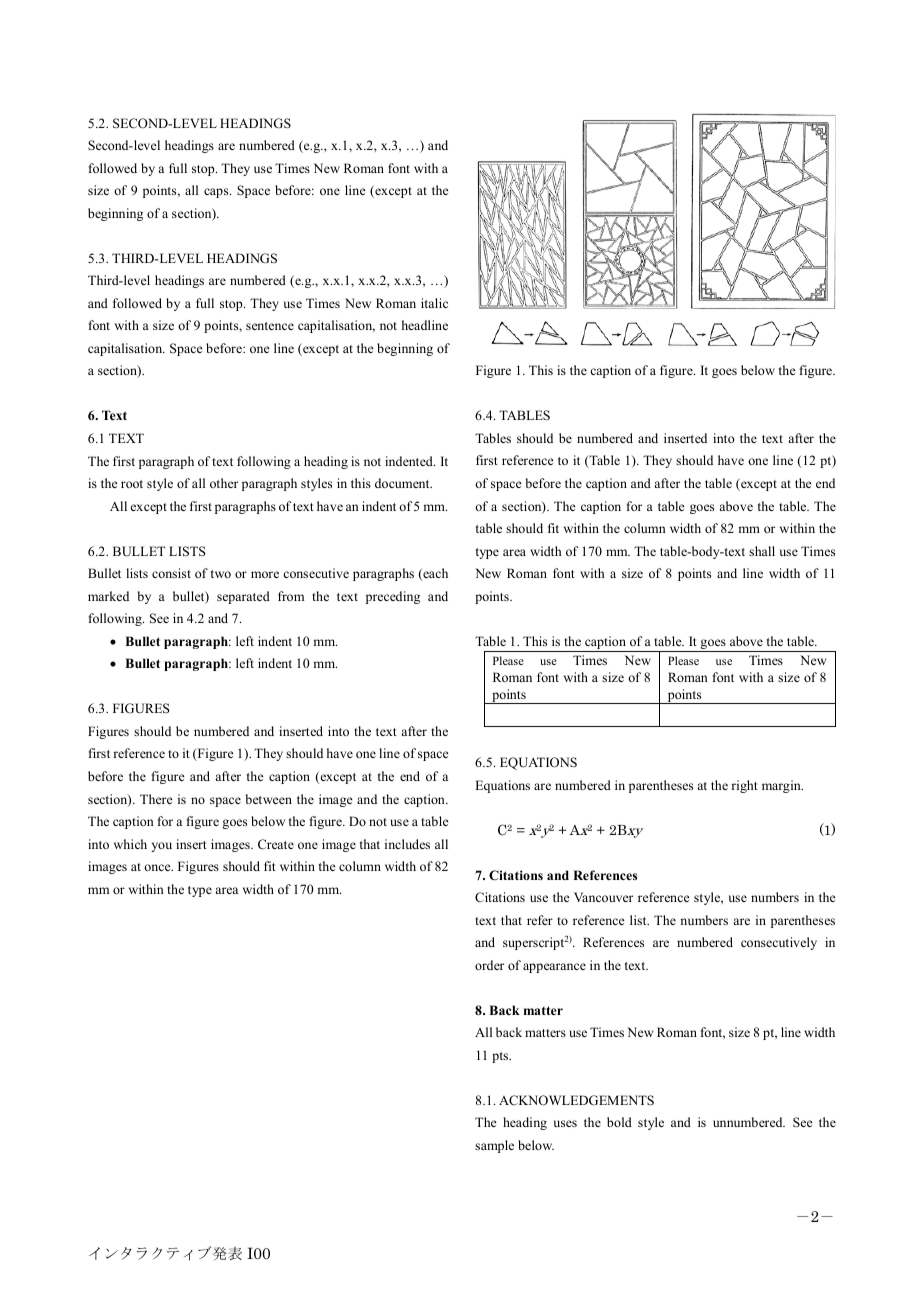 The image size is (924, 1308). What do you see at coordinates (494, 1146) in the image?
I see `sample` at bounding box center [494, 1146].
